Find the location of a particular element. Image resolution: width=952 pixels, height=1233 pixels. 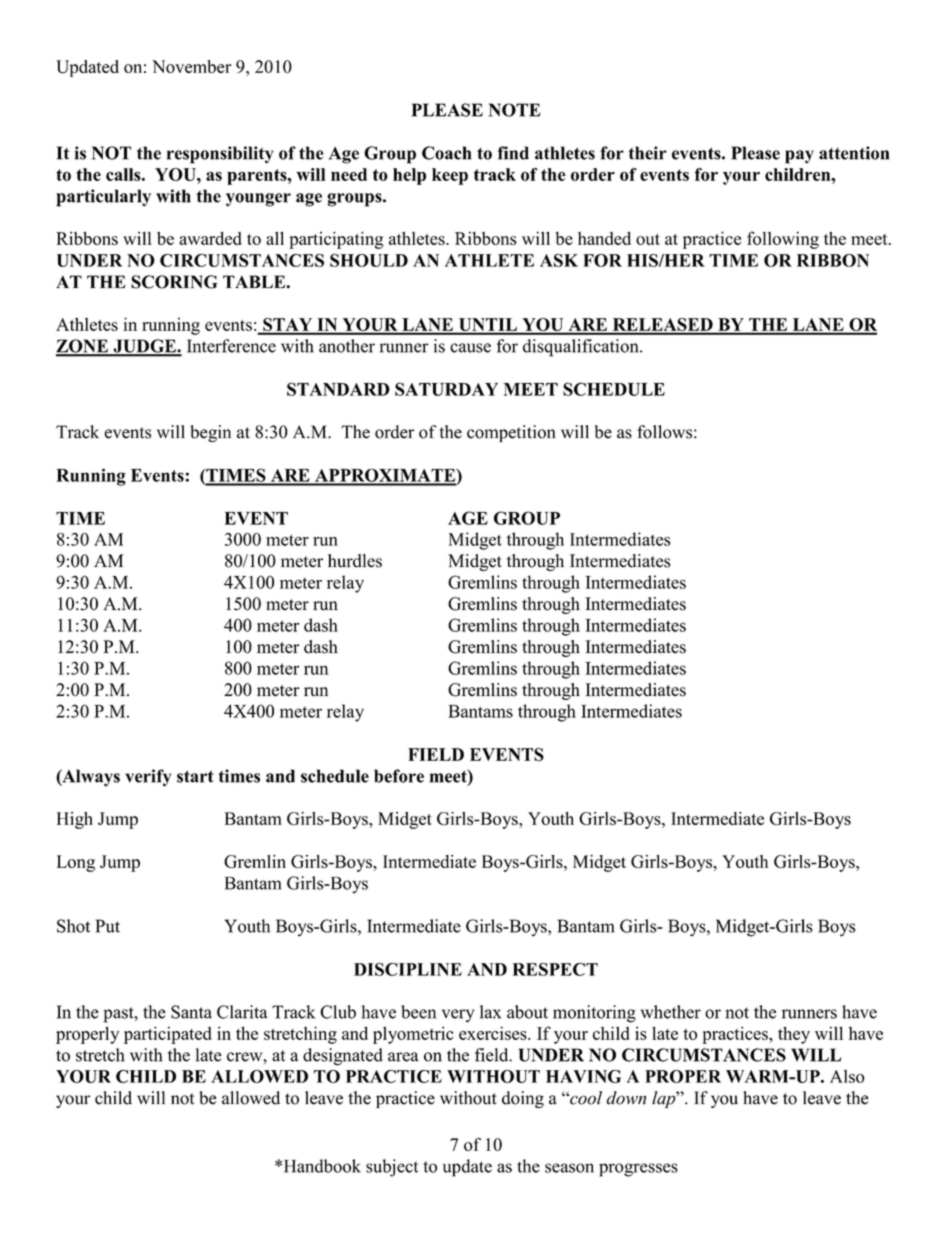

competition is located at coordinates (511, 433).
